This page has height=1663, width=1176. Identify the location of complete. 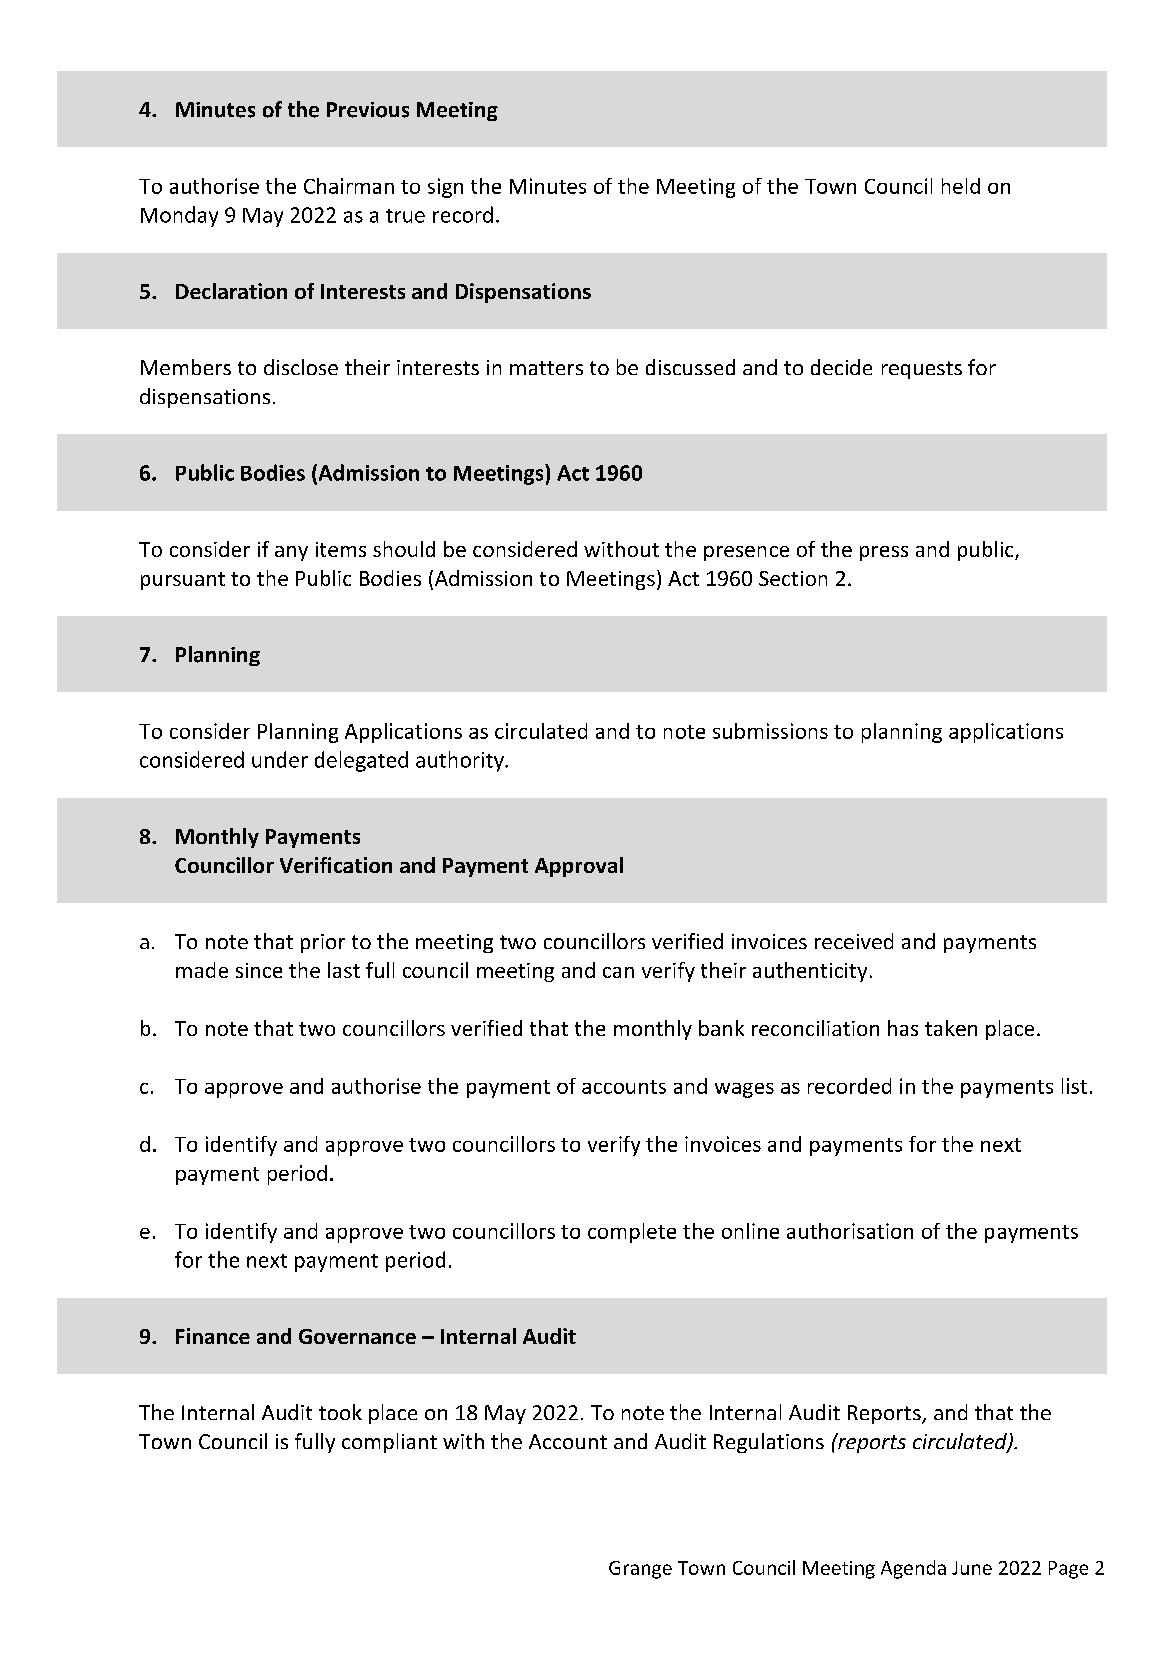
(632, 1233).
